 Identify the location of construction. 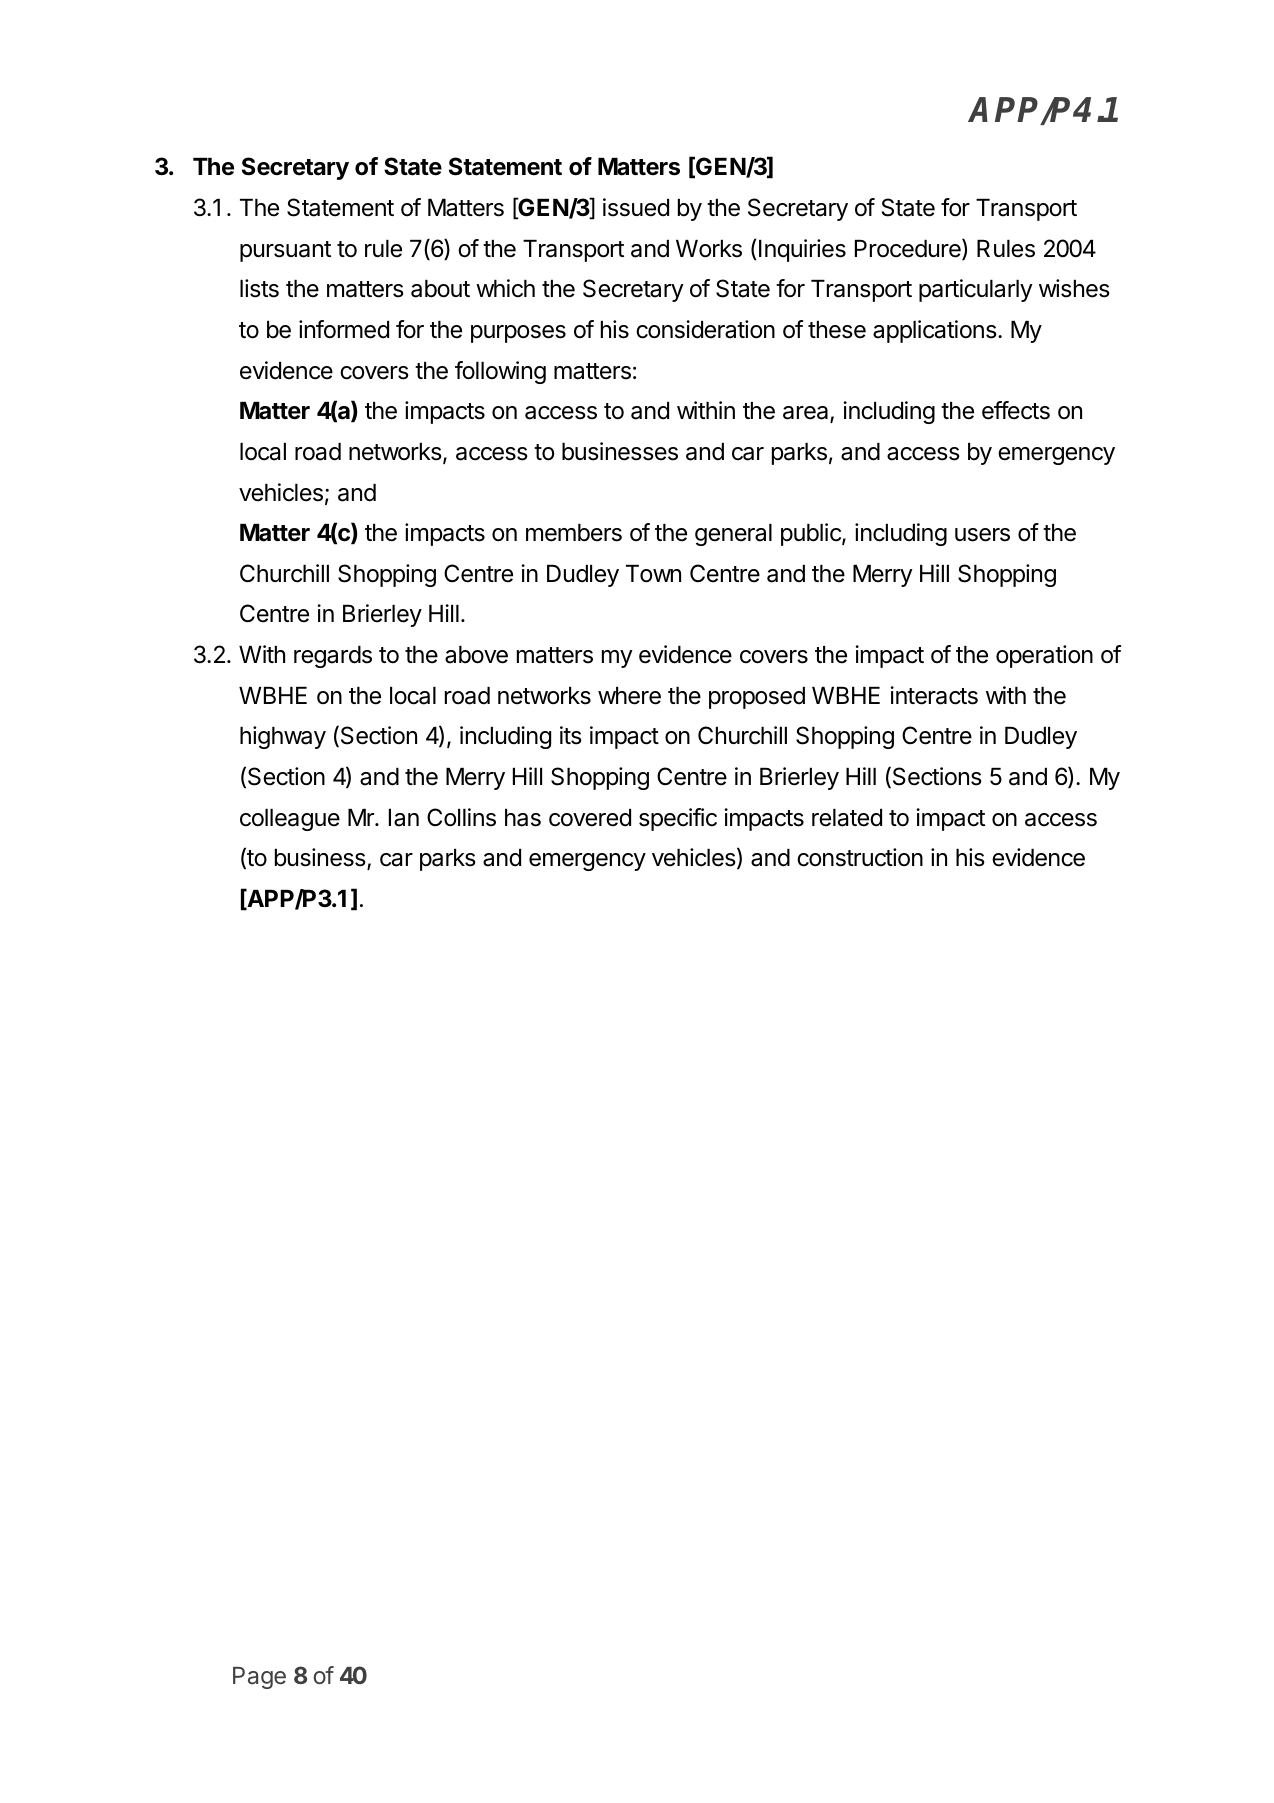
(860, 857).
